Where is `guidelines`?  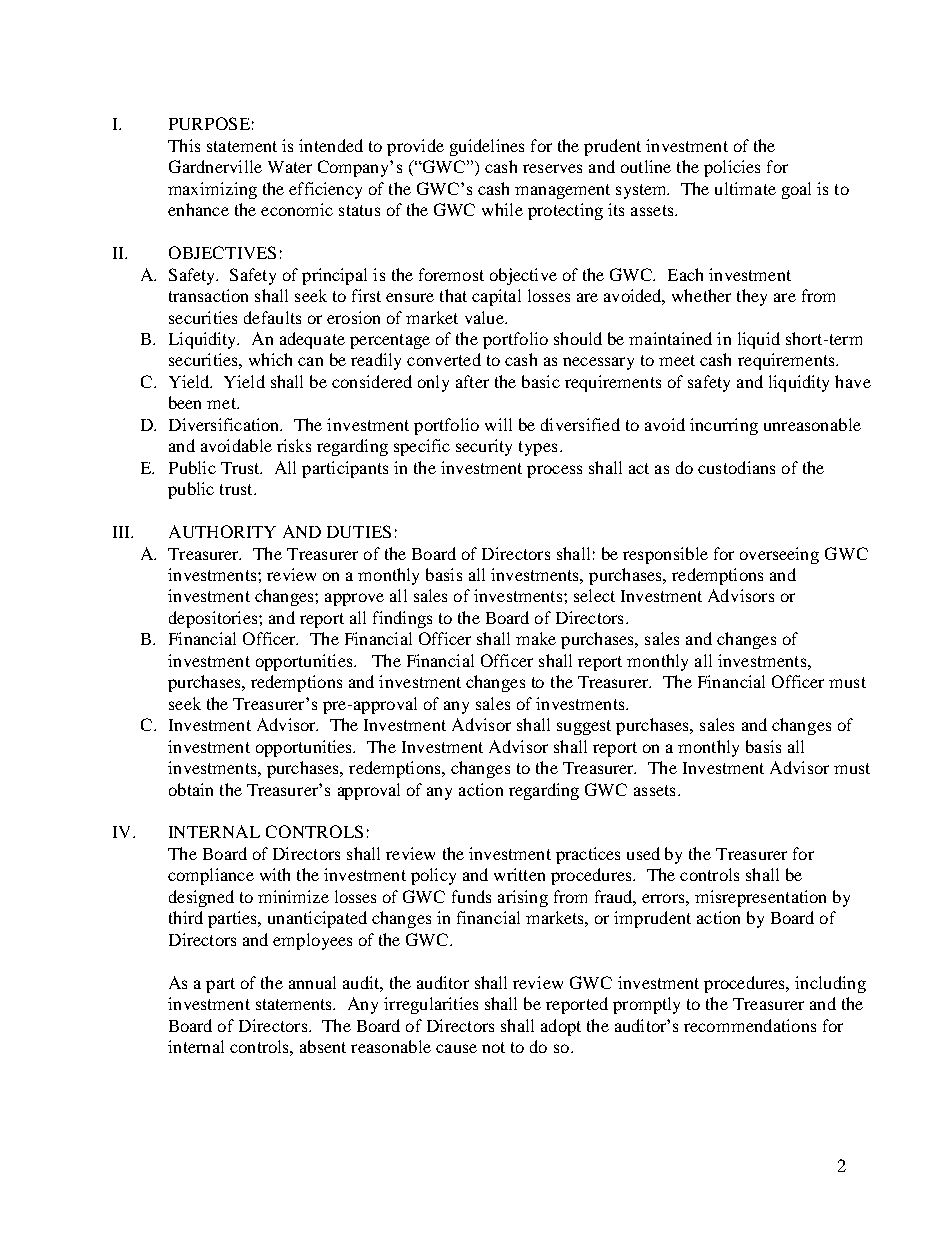
guidelines is located at coordinates (487, 147).
